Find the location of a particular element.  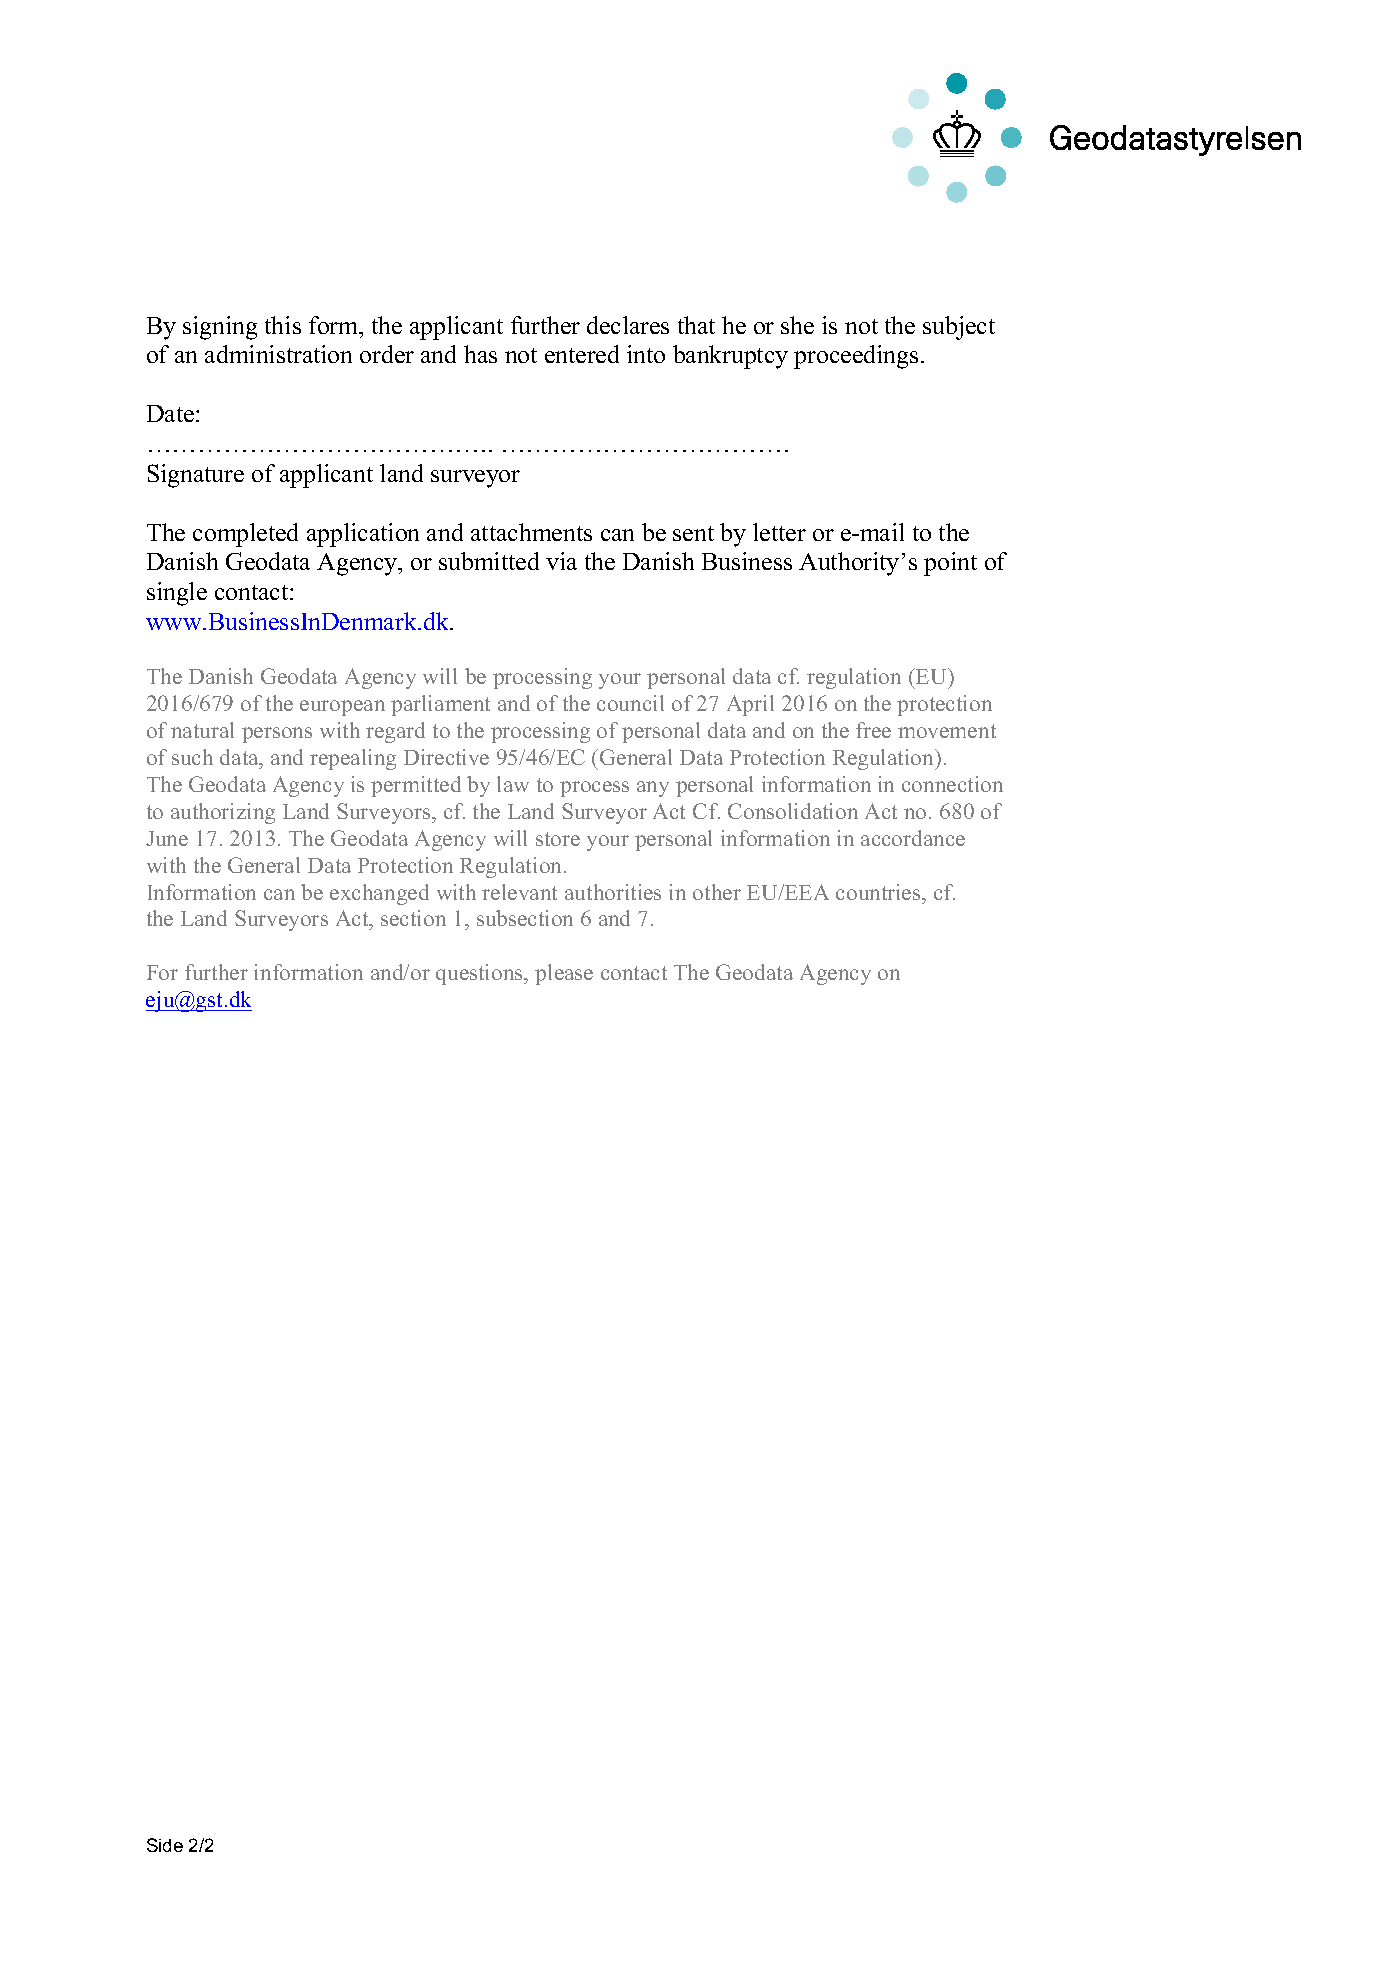

administration is located at coordinates (278, 354).
